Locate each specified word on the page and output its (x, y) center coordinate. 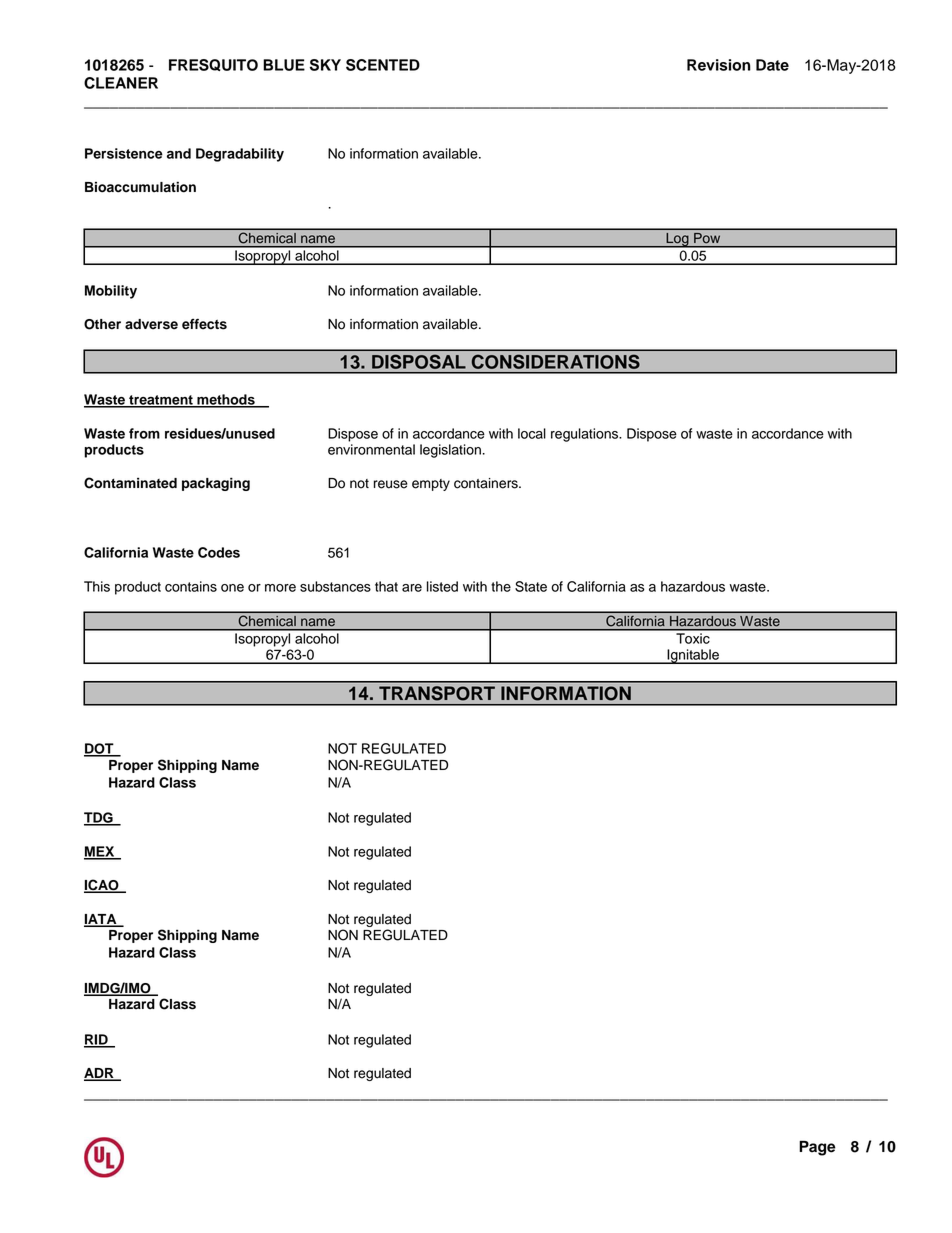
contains (191, 586)
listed (442, 586)
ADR (100, 1074)
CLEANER (121, 83)
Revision (719, 65)
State (531, 586)
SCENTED (383, 65)
